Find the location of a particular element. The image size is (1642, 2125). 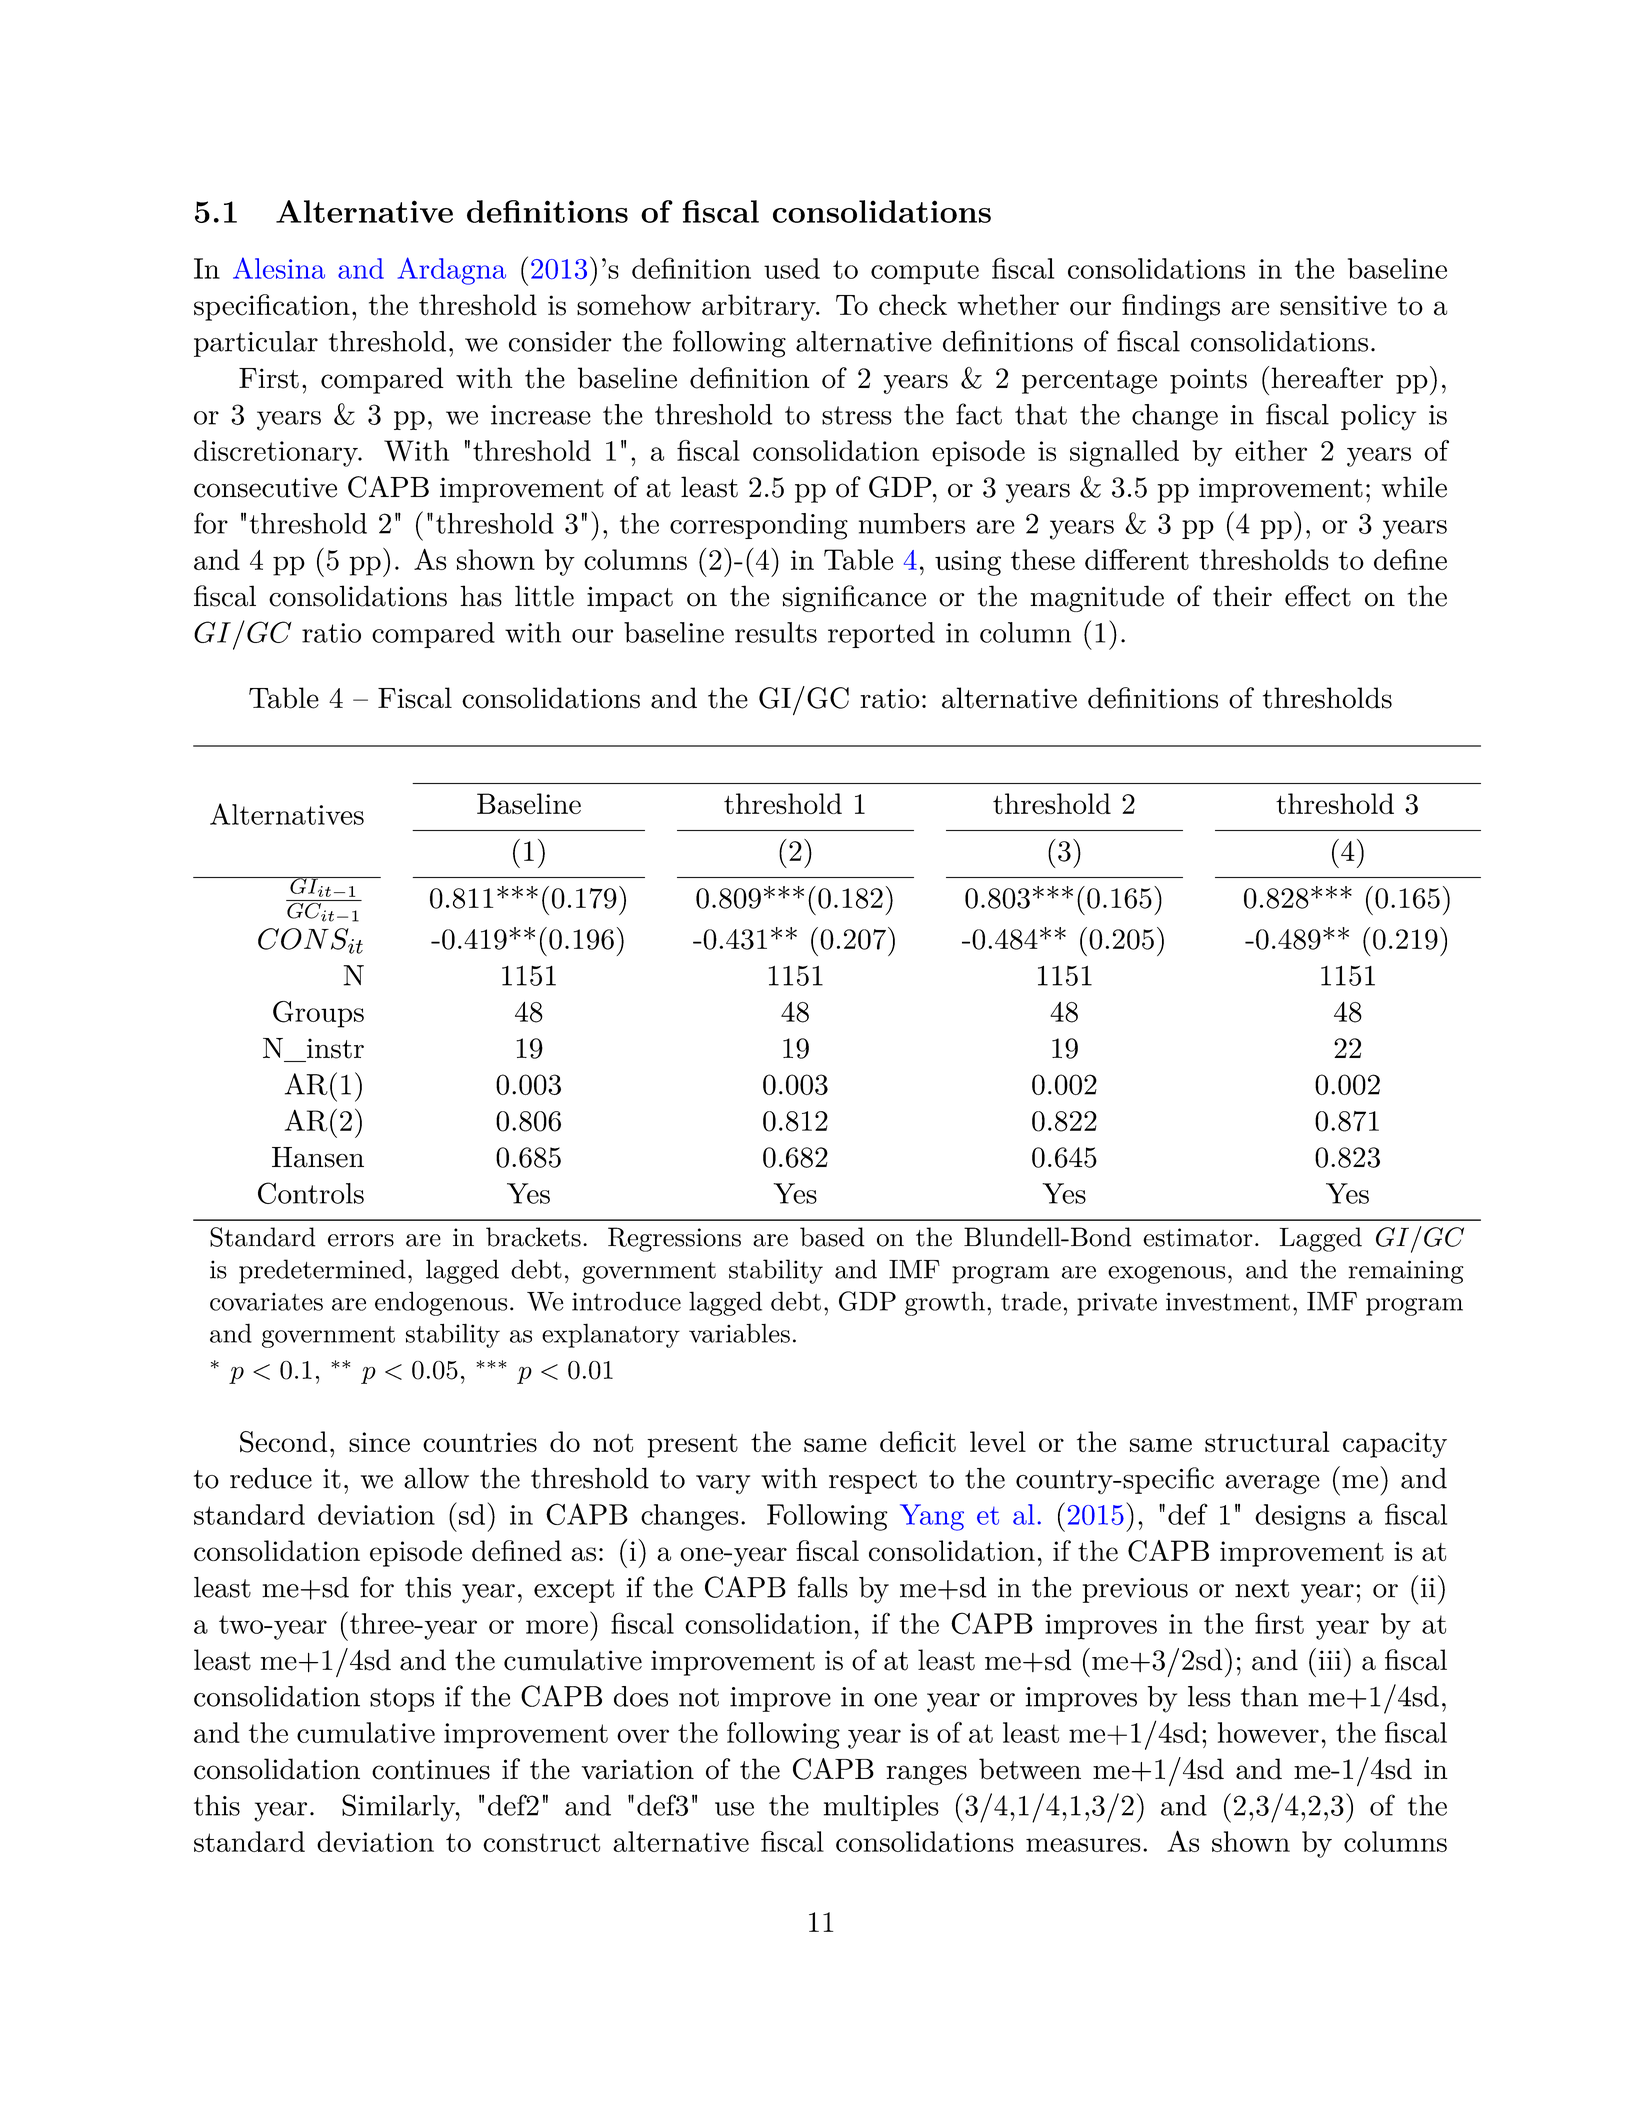

based is located at coordinates (832, 1237).
